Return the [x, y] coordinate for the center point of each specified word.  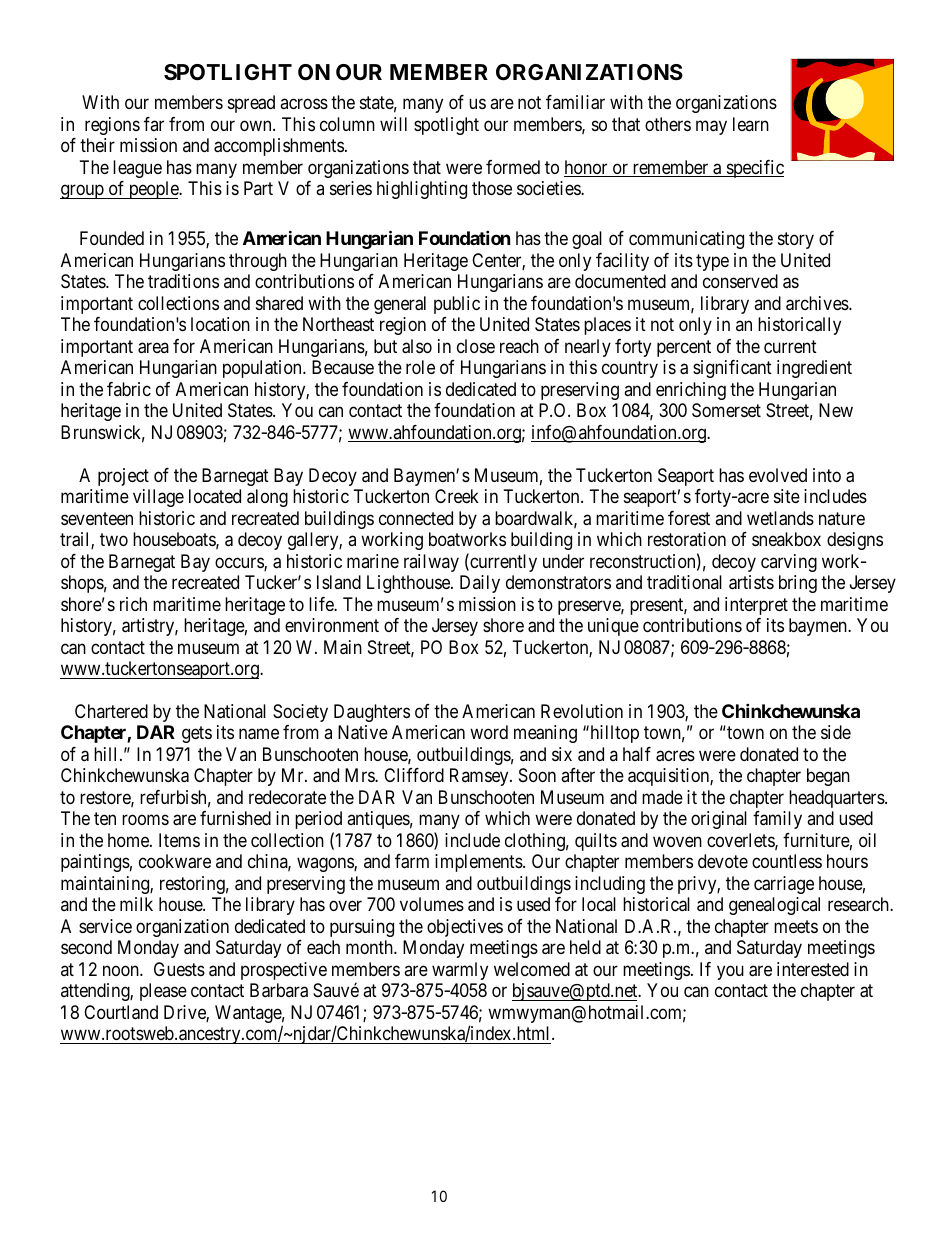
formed [513, 167]
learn [751, 124]
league [137, 169]
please [163, 992]
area [153, 348]
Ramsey [480, 777]
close [476, 346]
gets [197, 735]
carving [789, 563]
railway [431, 563]
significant [732, 369]
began [828, 777]
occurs [240, 564]
